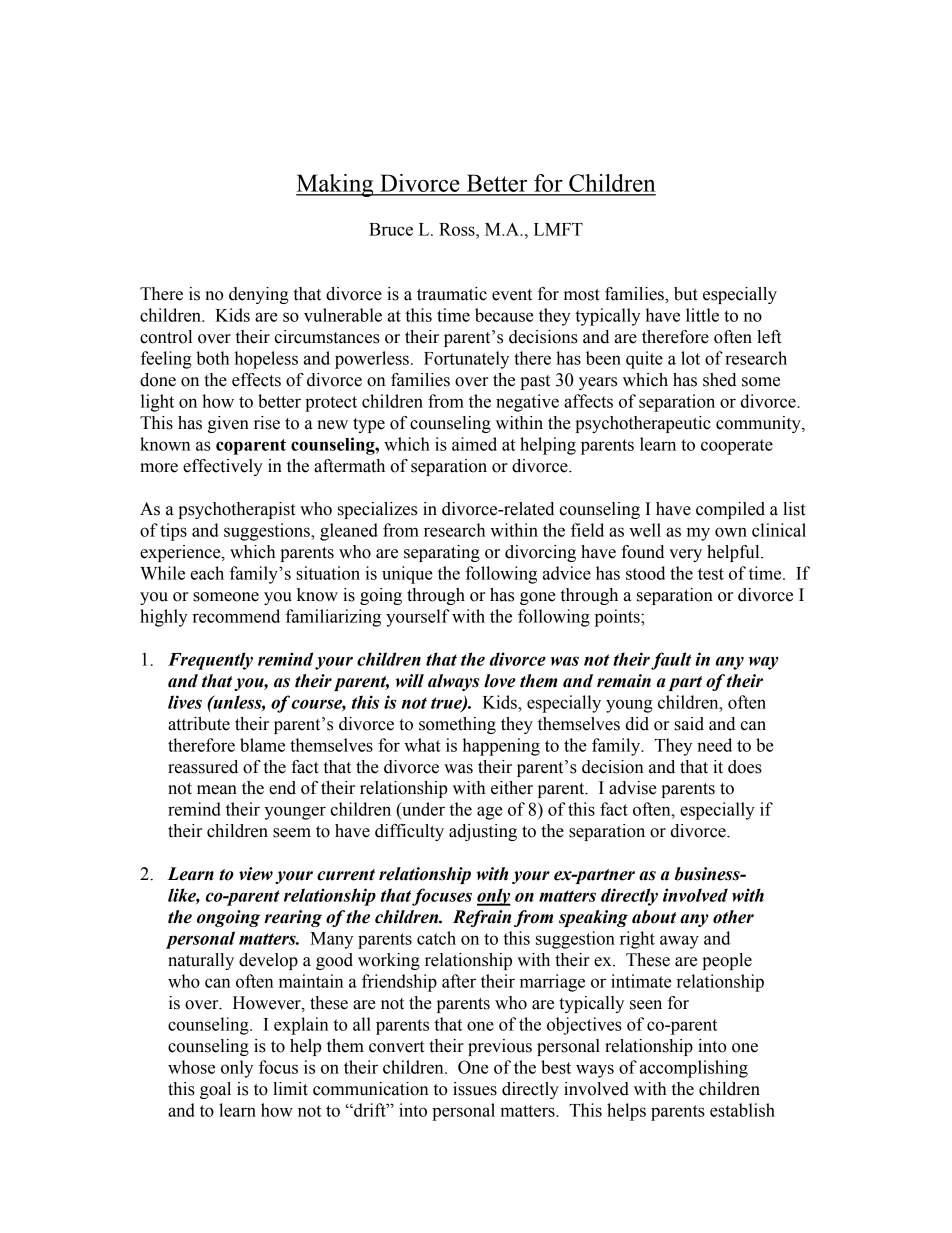 The width and height of the image is (952, 1233). I want to click on separating, so click(442, 553).
